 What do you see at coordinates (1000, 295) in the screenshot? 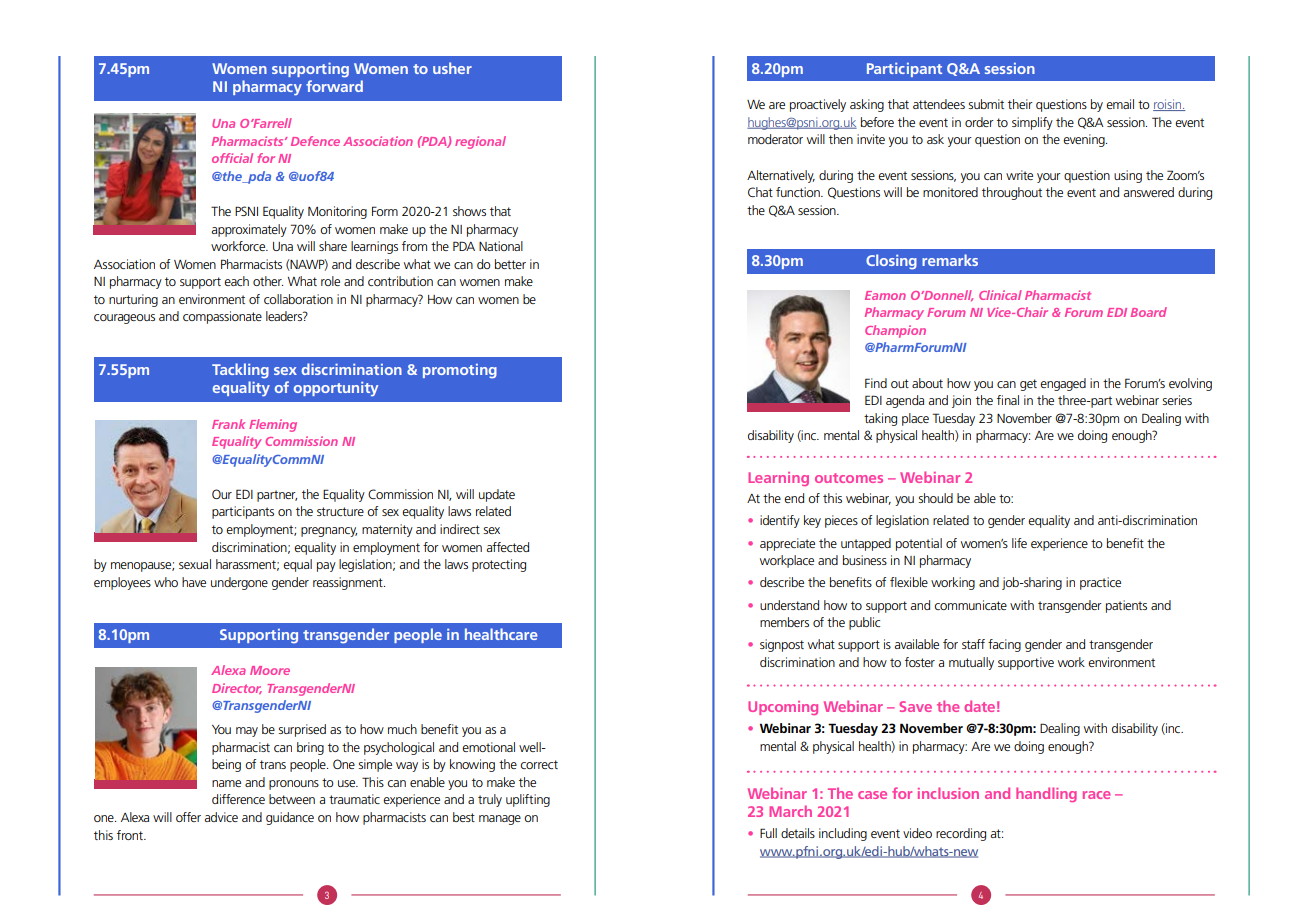
I see `Clinical` at bounding box center [1000, 295].
